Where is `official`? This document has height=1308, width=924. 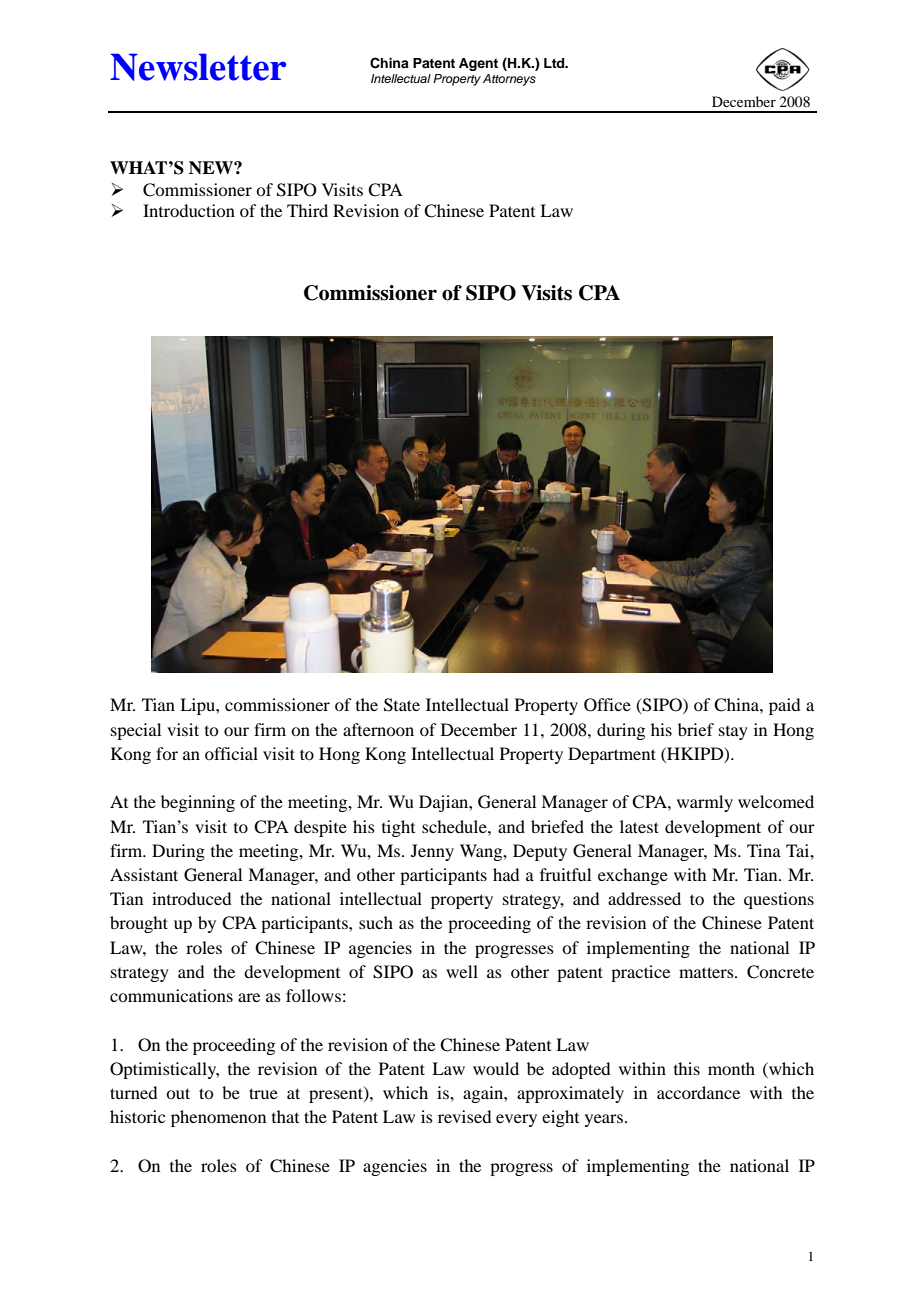 official is located at coordinates (231, 753).
